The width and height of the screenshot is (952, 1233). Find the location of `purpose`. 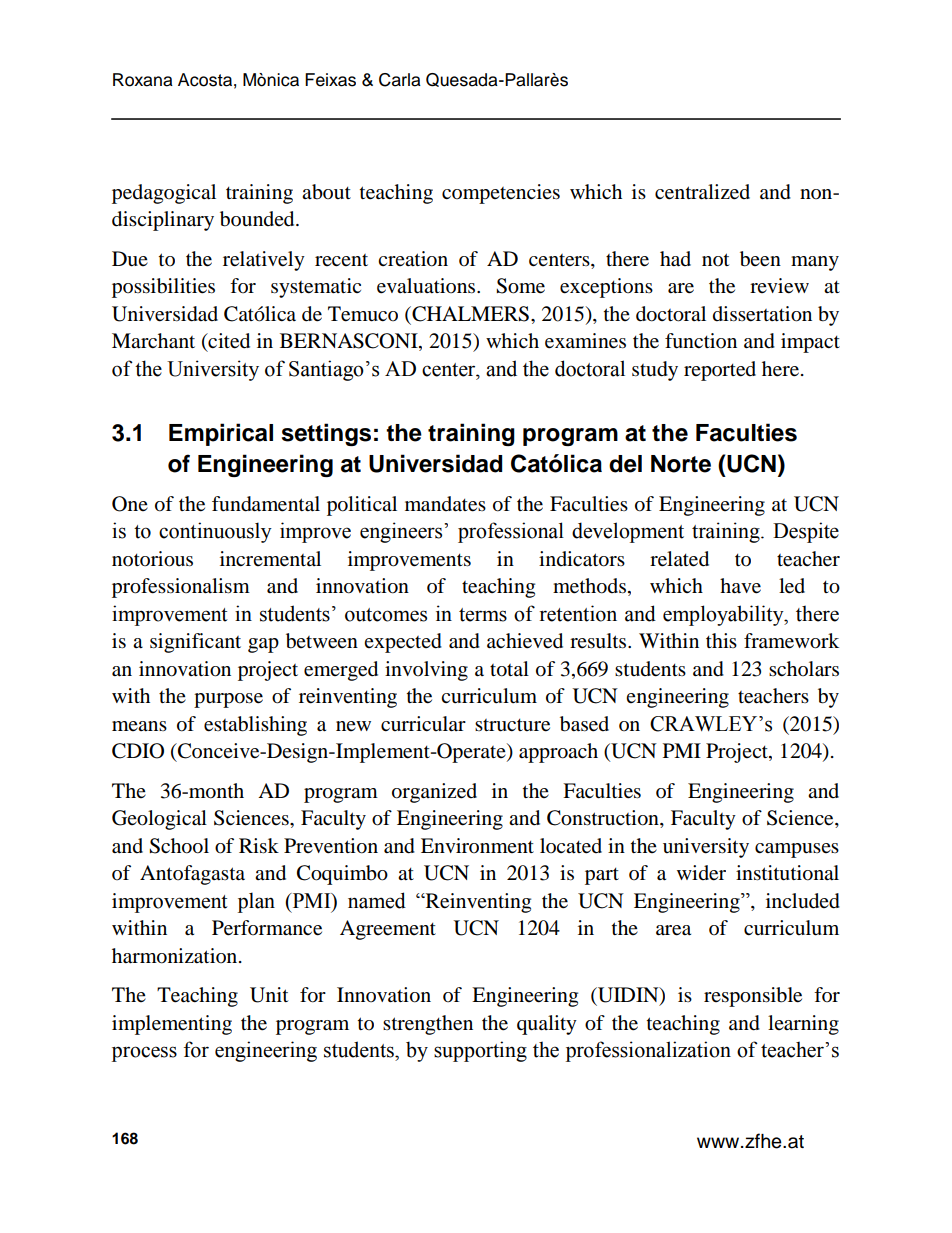

purpose is located at coordinates (228, 700).
